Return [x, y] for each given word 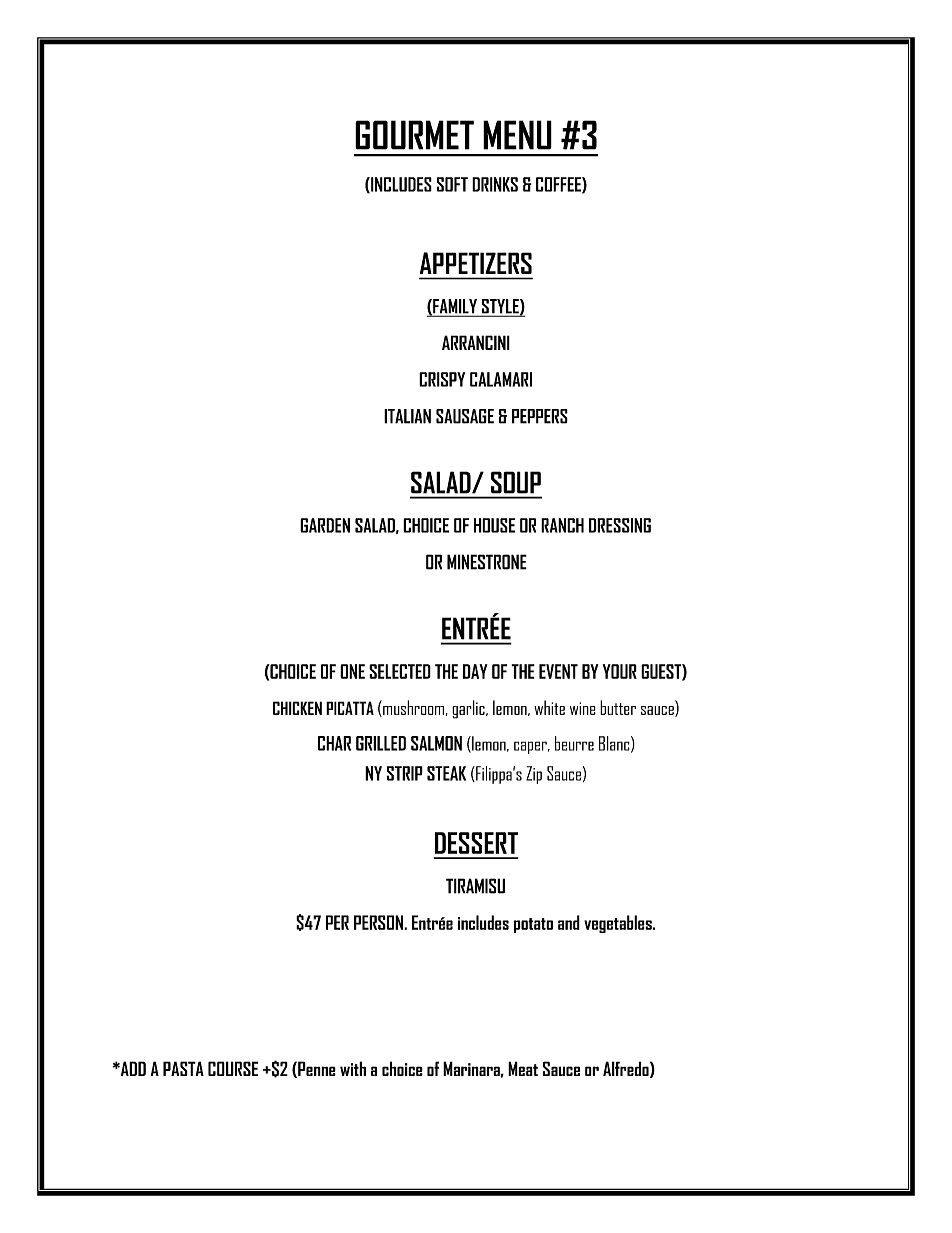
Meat [523, 1068]
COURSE [233, 1068]
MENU [517, 135]
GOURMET [414, 135]
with [353, 1068]
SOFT [452, 184]
